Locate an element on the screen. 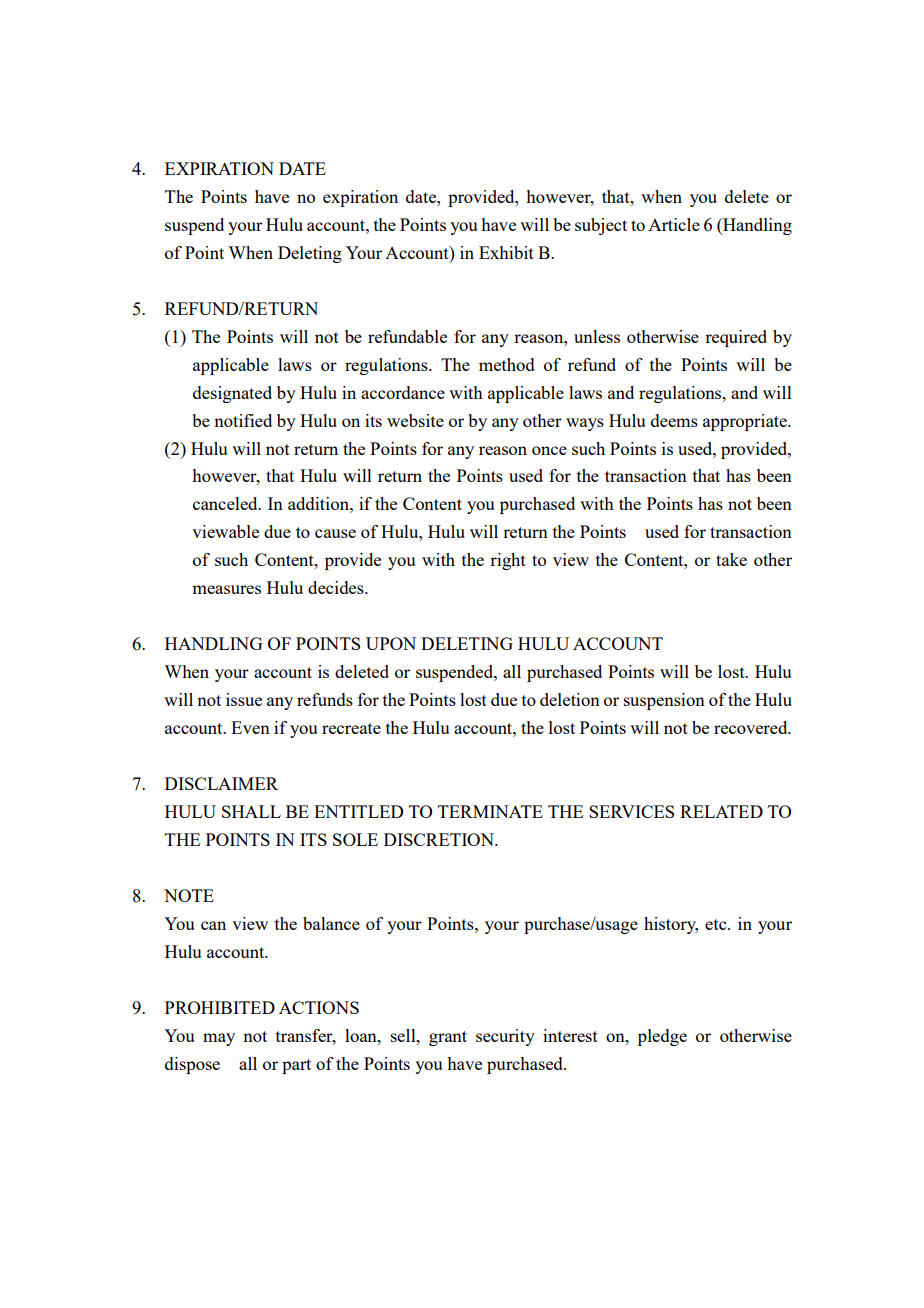 This screenshot has height=1308, width=924. RELATED is located at coordinates (721, 811).
